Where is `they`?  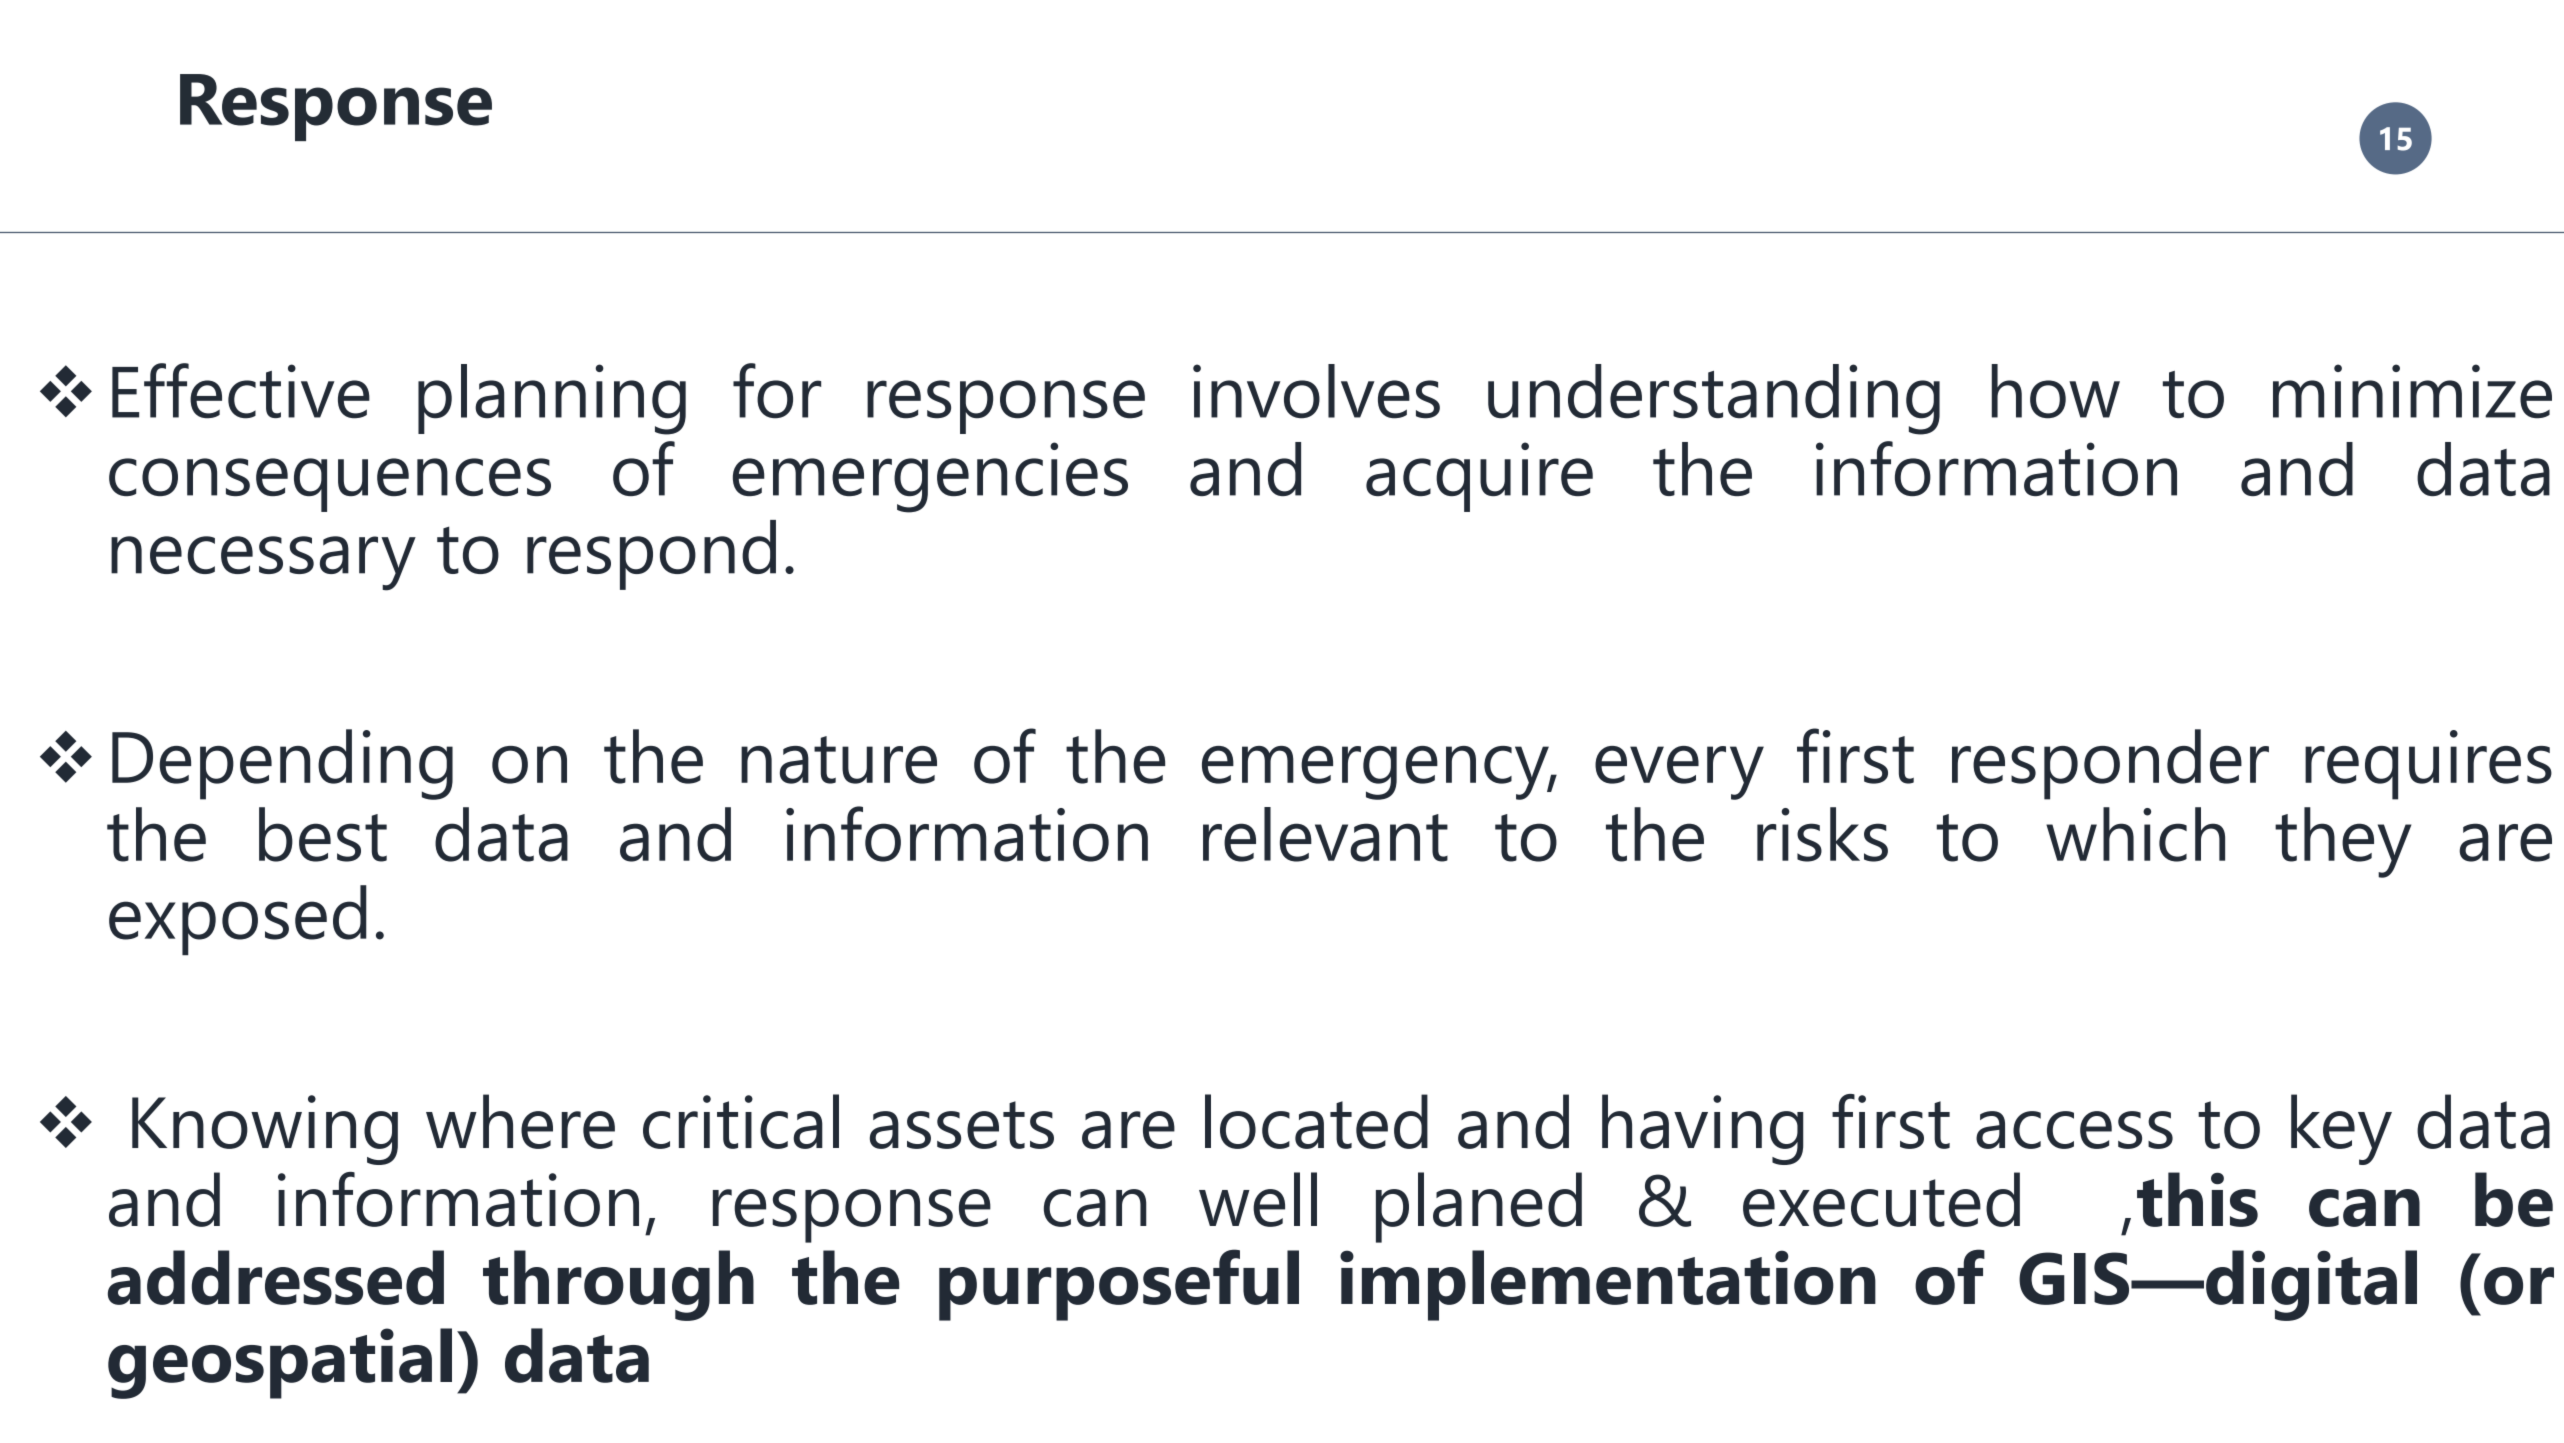 they is located at coordinates (2343, 842).
